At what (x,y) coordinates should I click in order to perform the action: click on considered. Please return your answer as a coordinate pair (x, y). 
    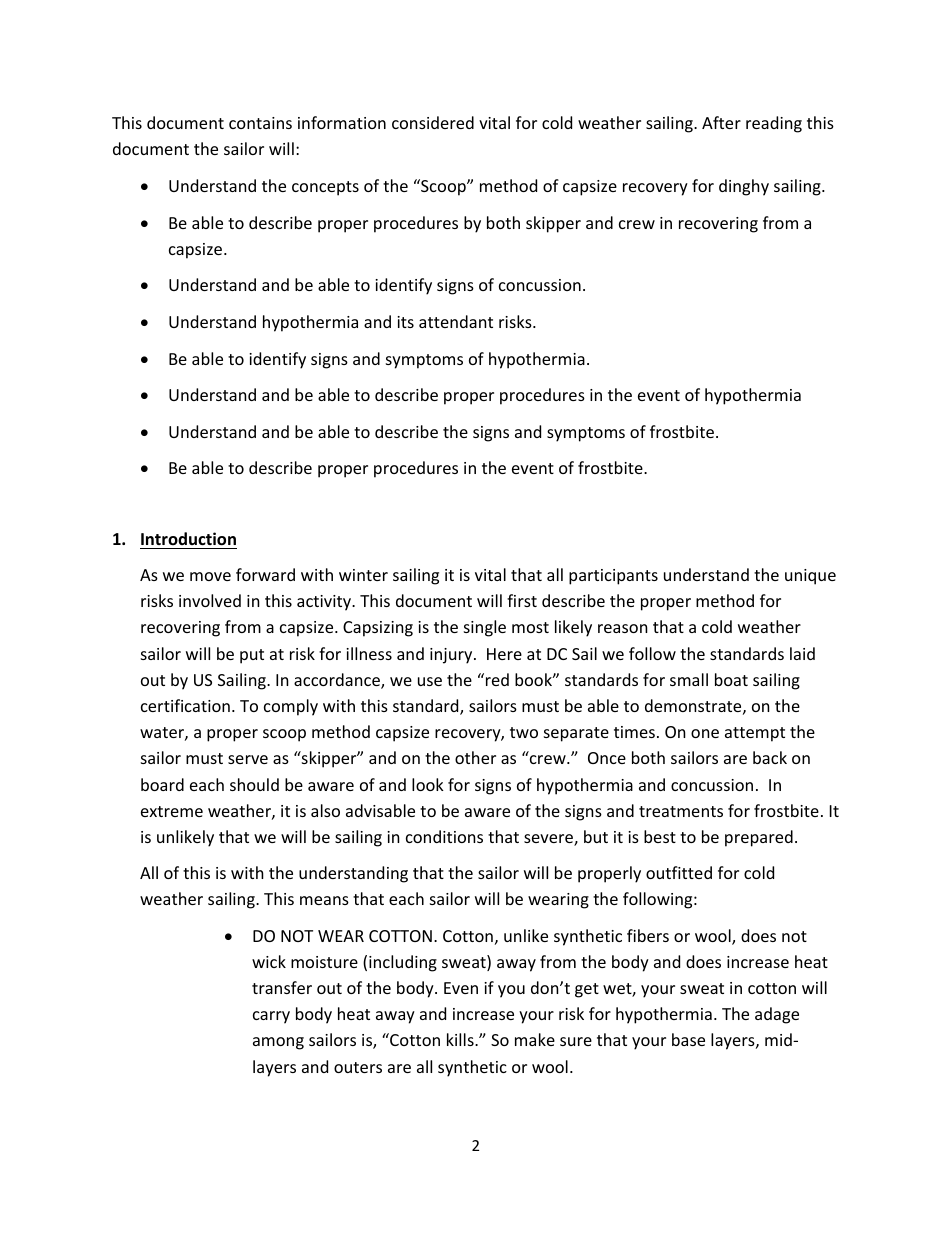
    Looking at the image, I should click on (433, 122).
